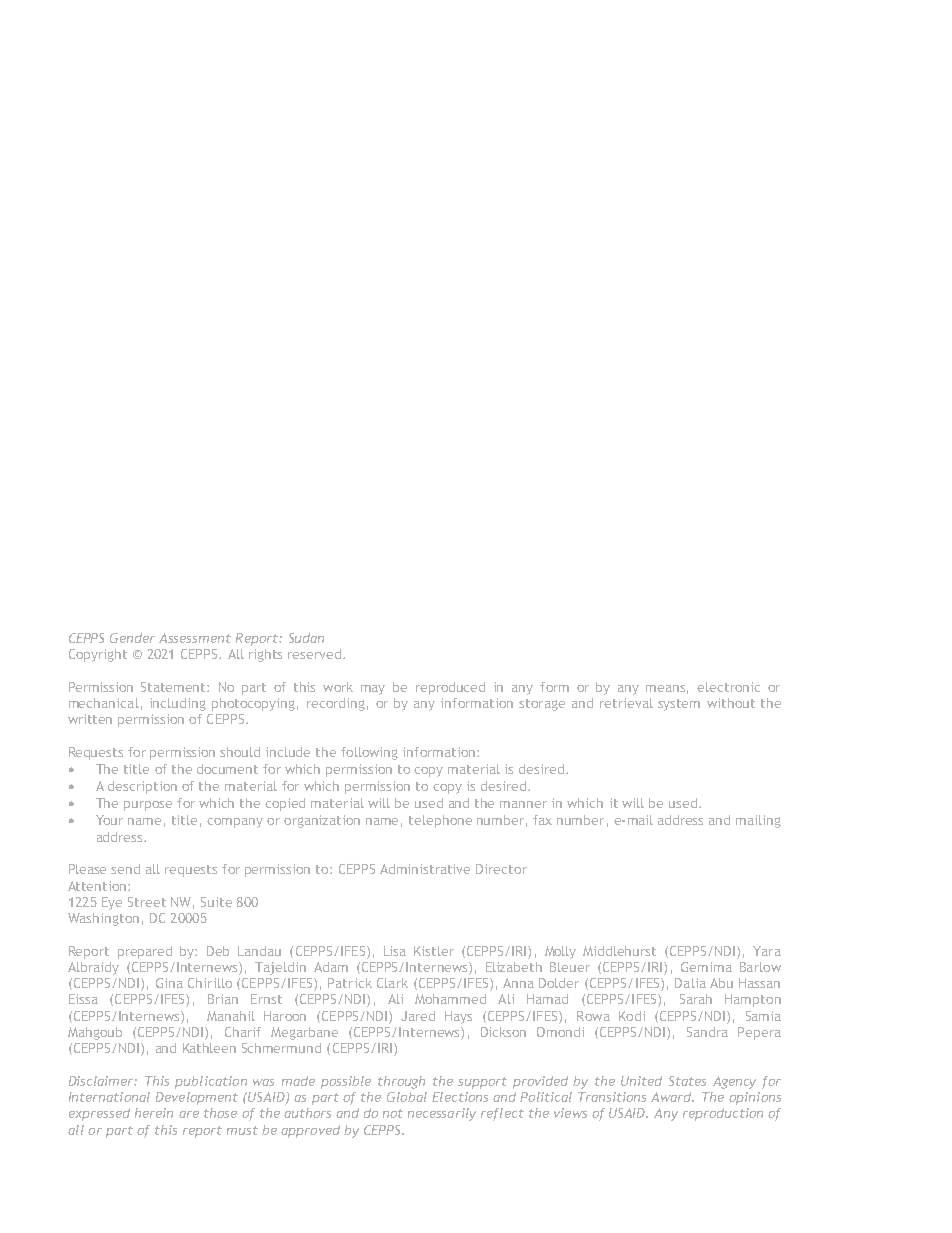  Describe the element at coordinates (728, 687) in the document. I see `electronic` at that location.
